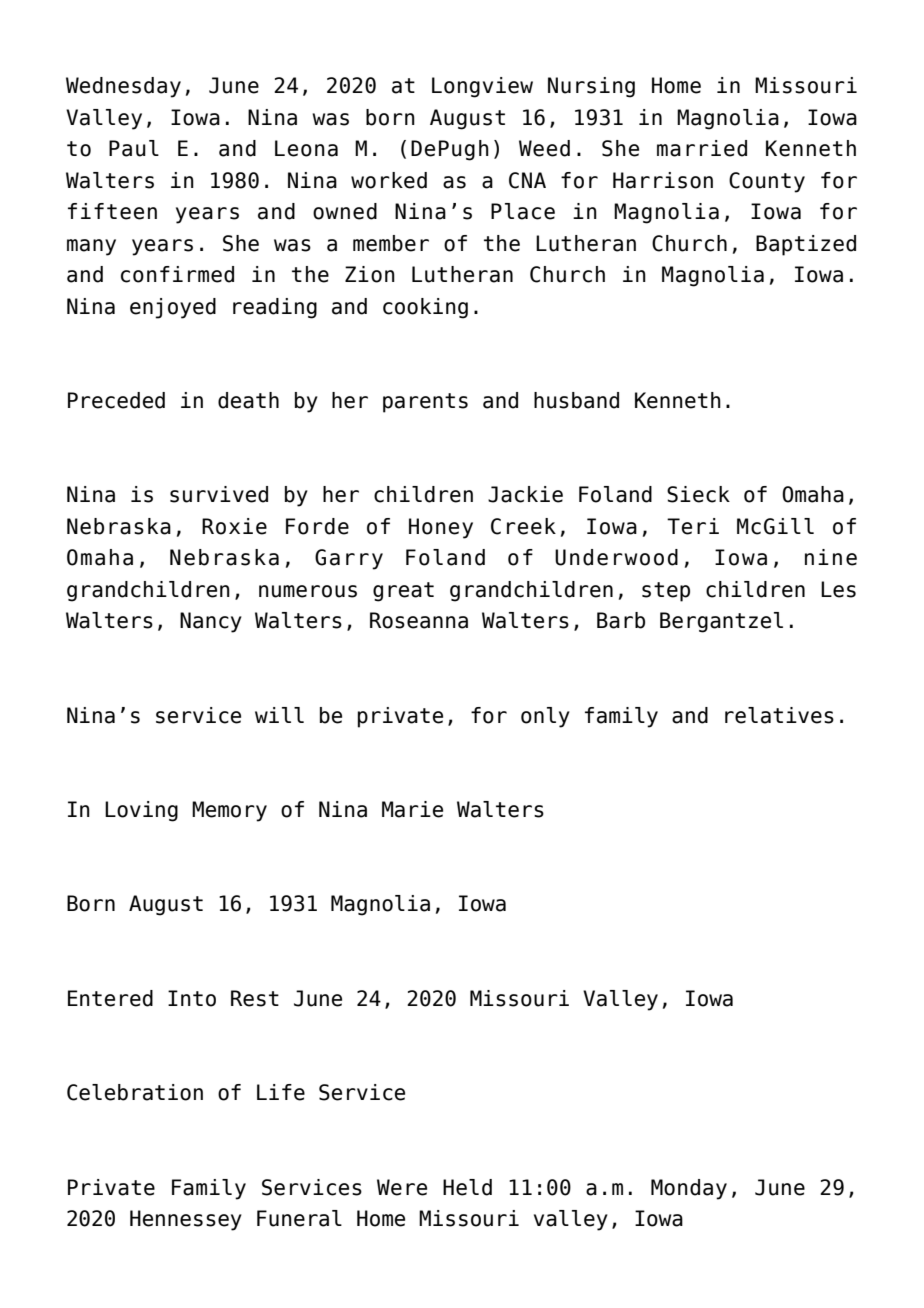 The height and width of the document is (1308, 924). Describe the element at coordinates (186, 1220) in the document. I see `Hennessey` at that location.
